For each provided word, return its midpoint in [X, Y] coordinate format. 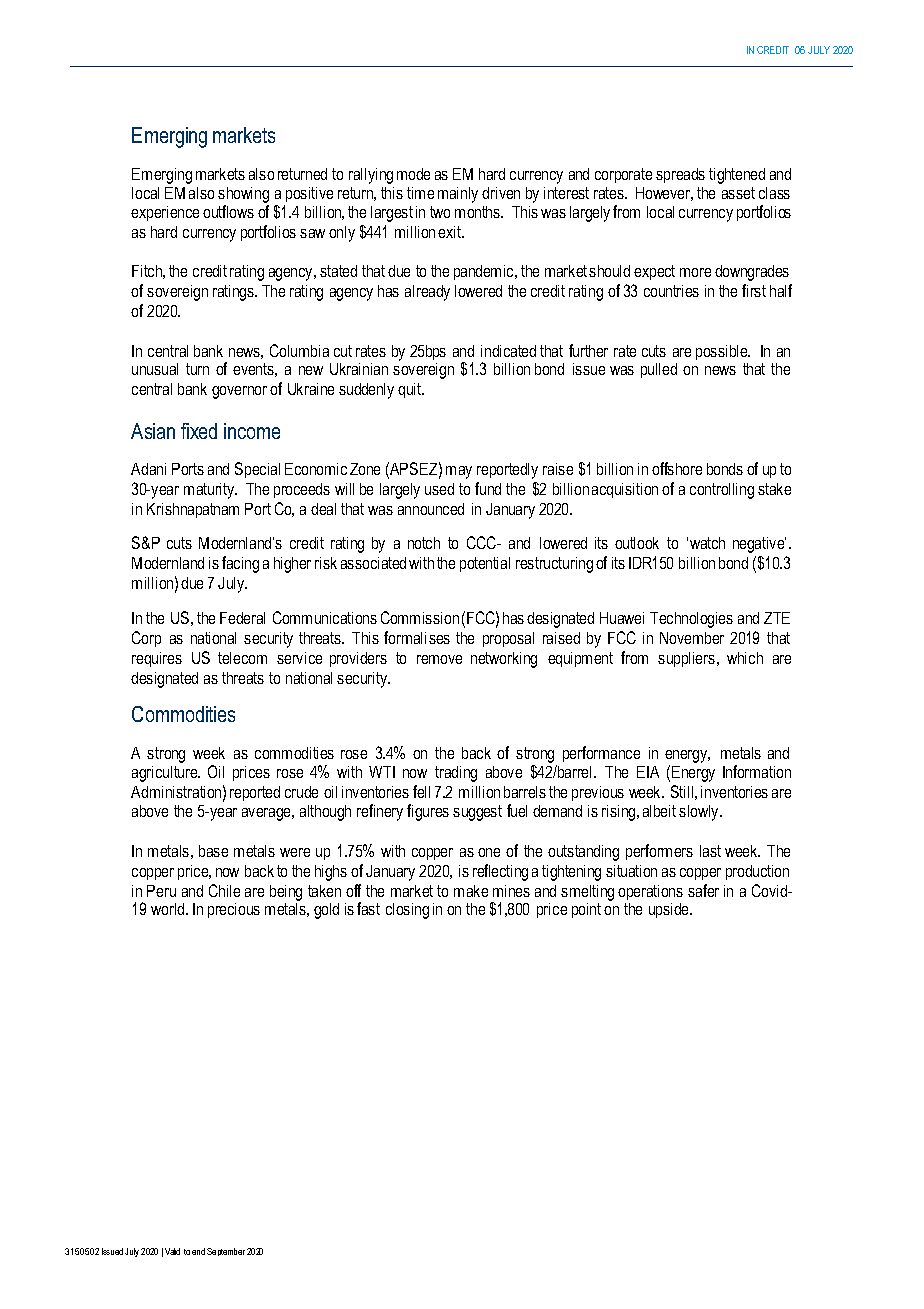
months [478, 212]
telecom [242, 658]
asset [738, 193]
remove [439, 659]
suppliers [686, 659]
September [226, 1252]
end [198, 1251]
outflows [228, 211]
